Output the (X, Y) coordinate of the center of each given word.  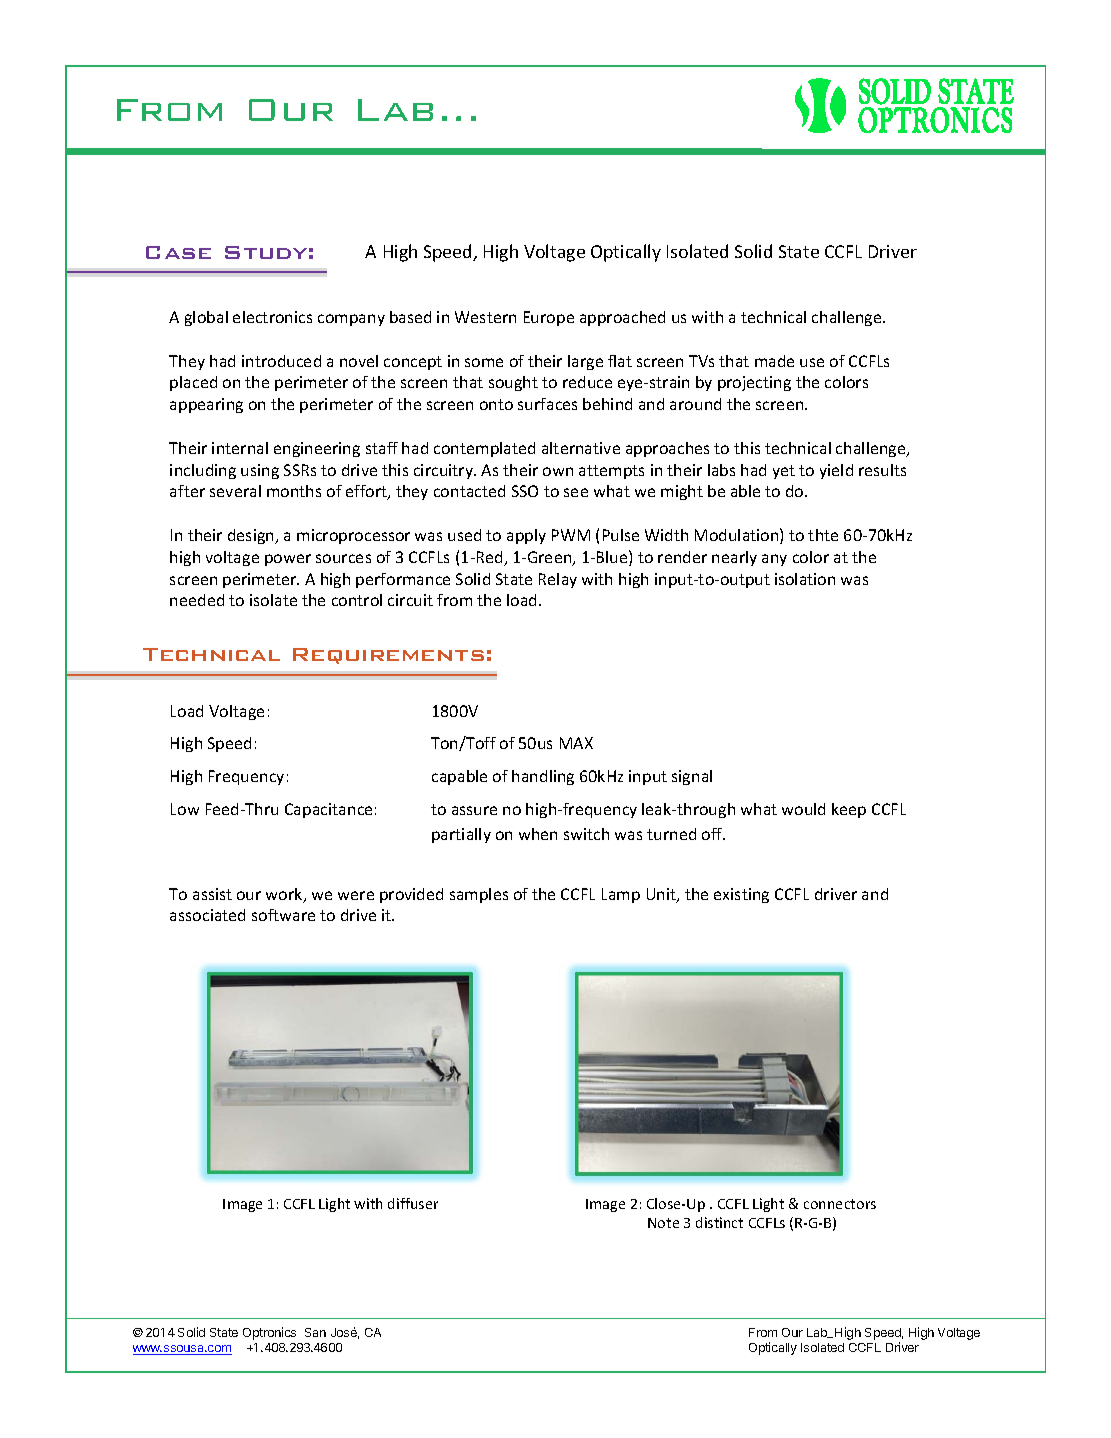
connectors (840, 1204)
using (260, 471)
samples (479, 895)
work (285, 895)
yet (784, 472)
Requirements (388, 656)
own (558, 471)
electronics (272, 317)
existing (741, 895)
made (774, 361)
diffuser (413, 1203)
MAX (576, 743)
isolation (805, 579)
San (315, 1332)
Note (663, 1223)
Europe (549, 318)
